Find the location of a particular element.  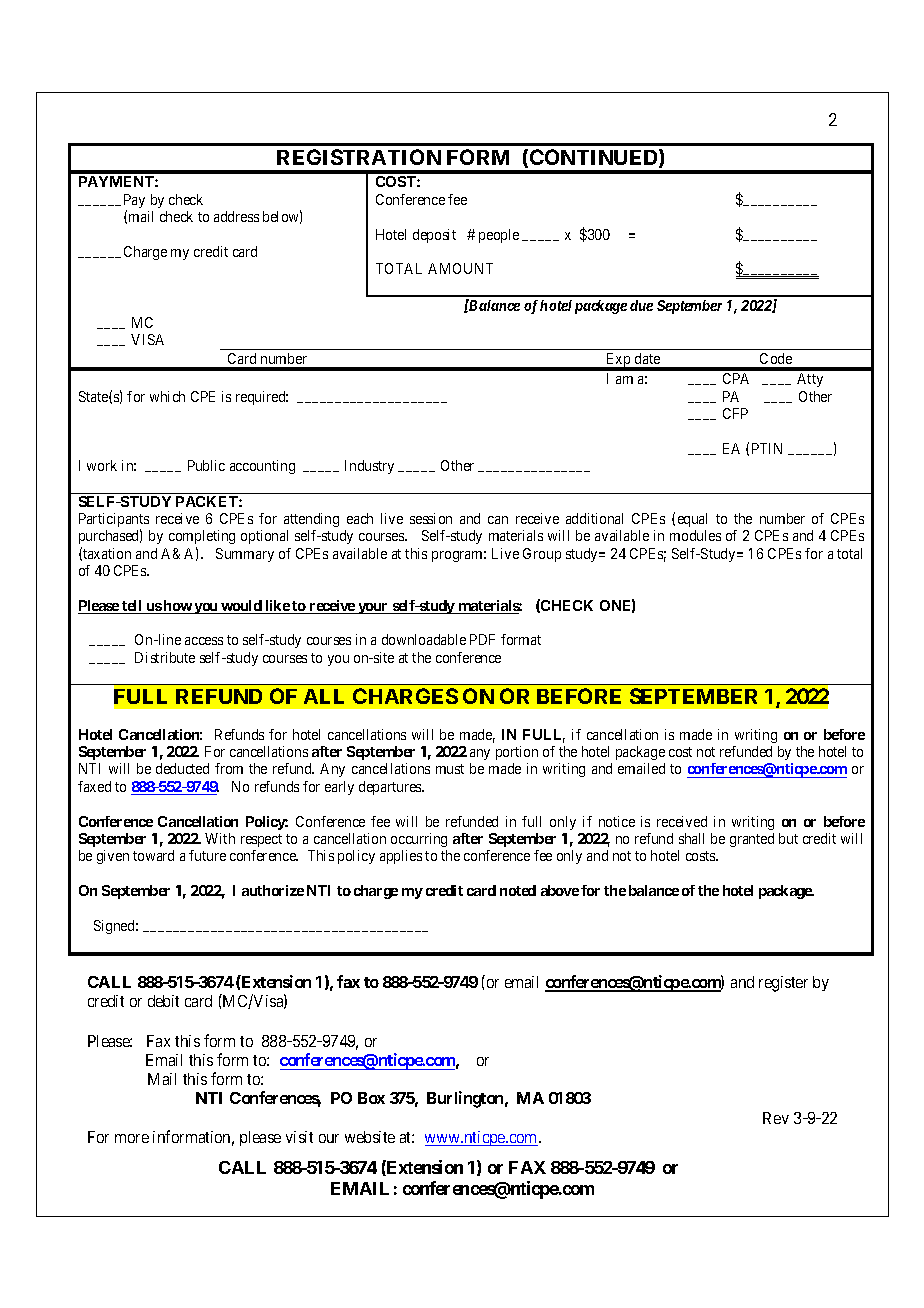

modules is located at coordinates (695, 535).
